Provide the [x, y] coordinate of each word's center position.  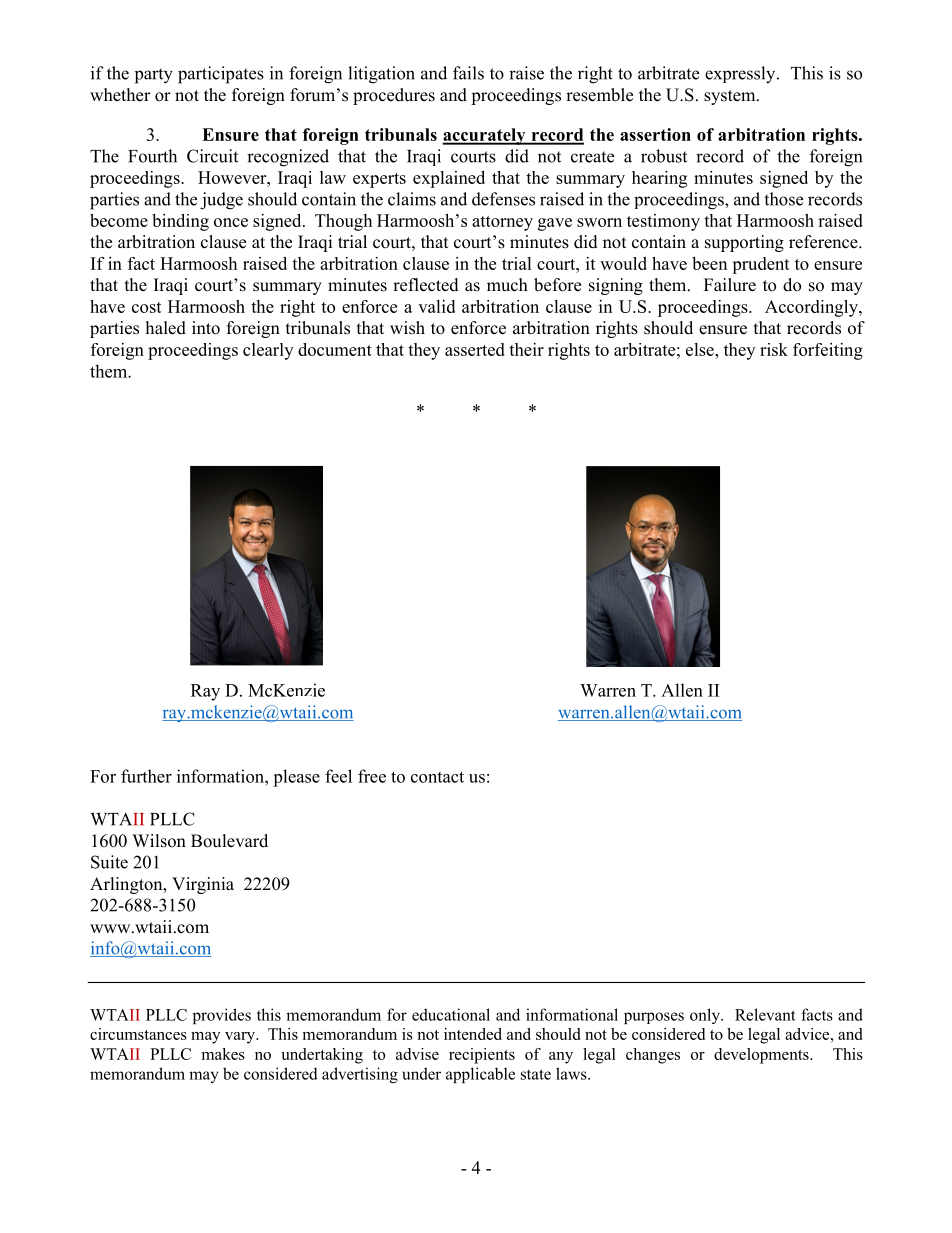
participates [221, 75]
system [731, 97]
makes [223, 1054]
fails [468, 73]
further [146, 776]
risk [774, 349]
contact [437, 777]
